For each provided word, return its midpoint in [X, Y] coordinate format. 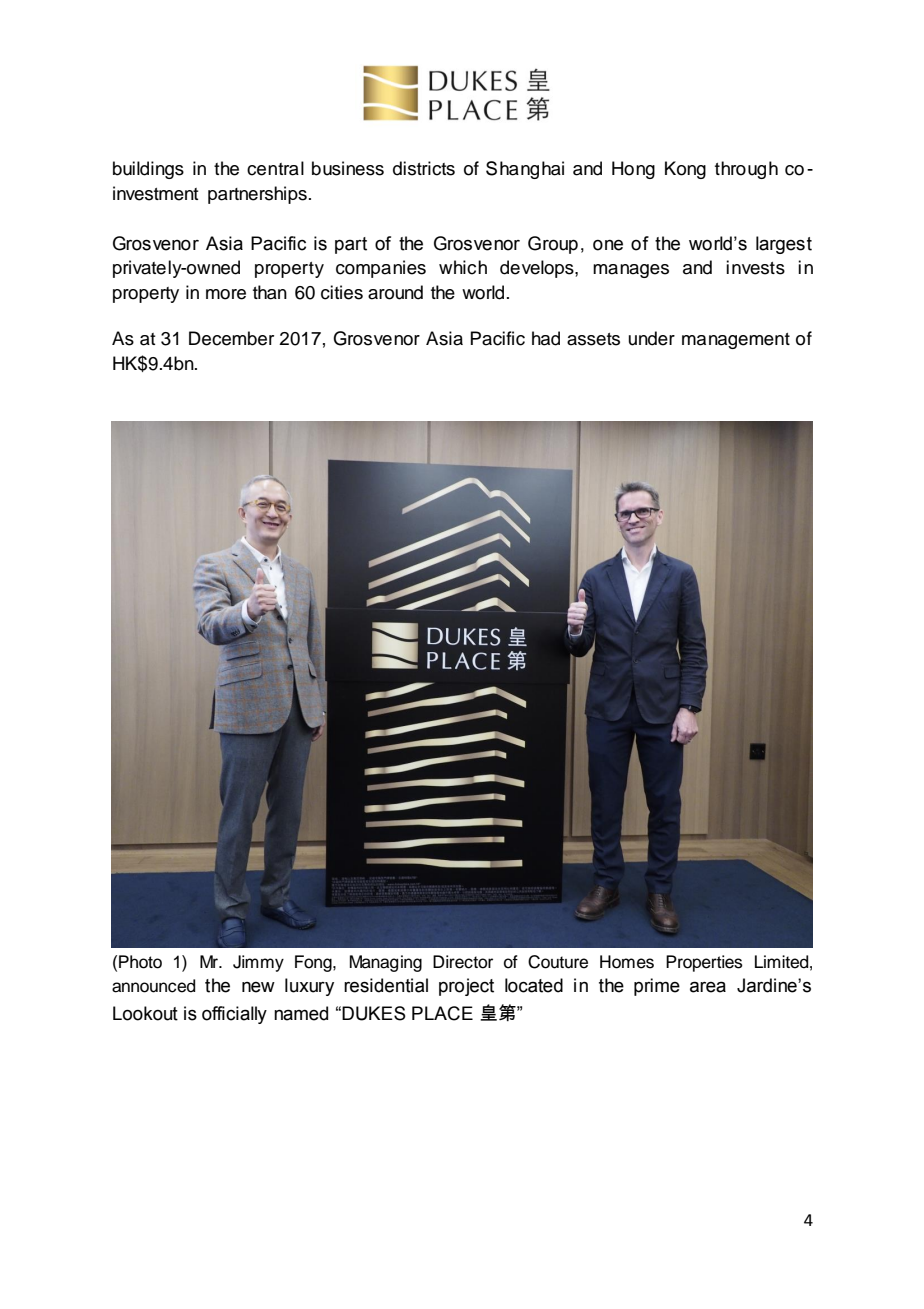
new [258, 987]
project [466, 987]
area [708, 987]
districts [424, 168]
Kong [685, 170]
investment [156, 193]
